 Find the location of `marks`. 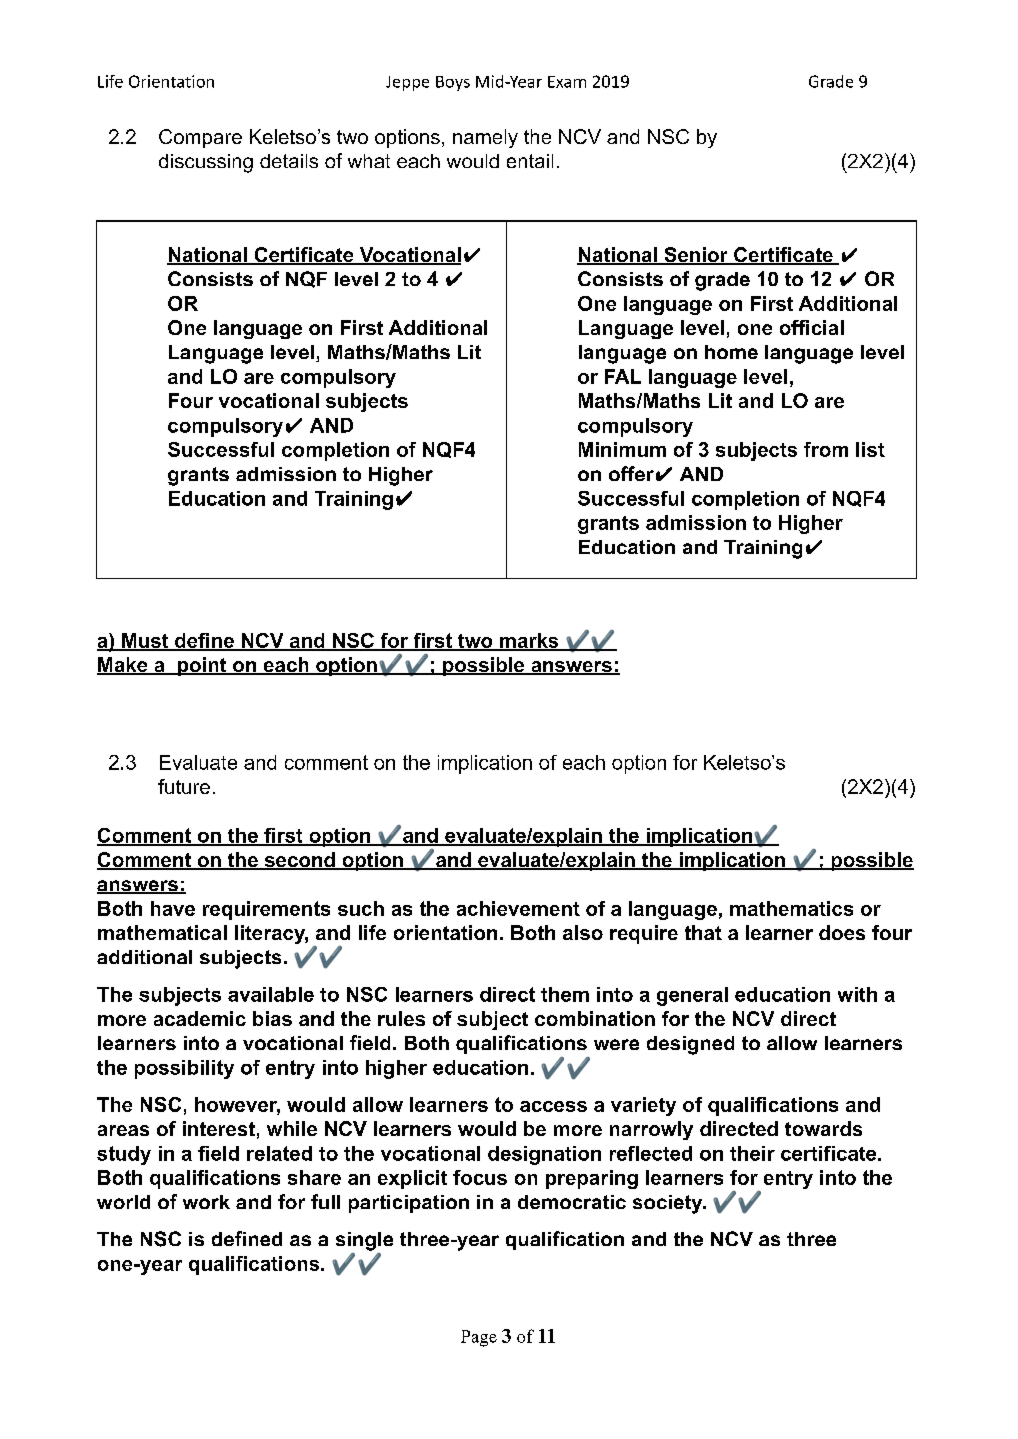

marks is located at coordinates (528, 641).
